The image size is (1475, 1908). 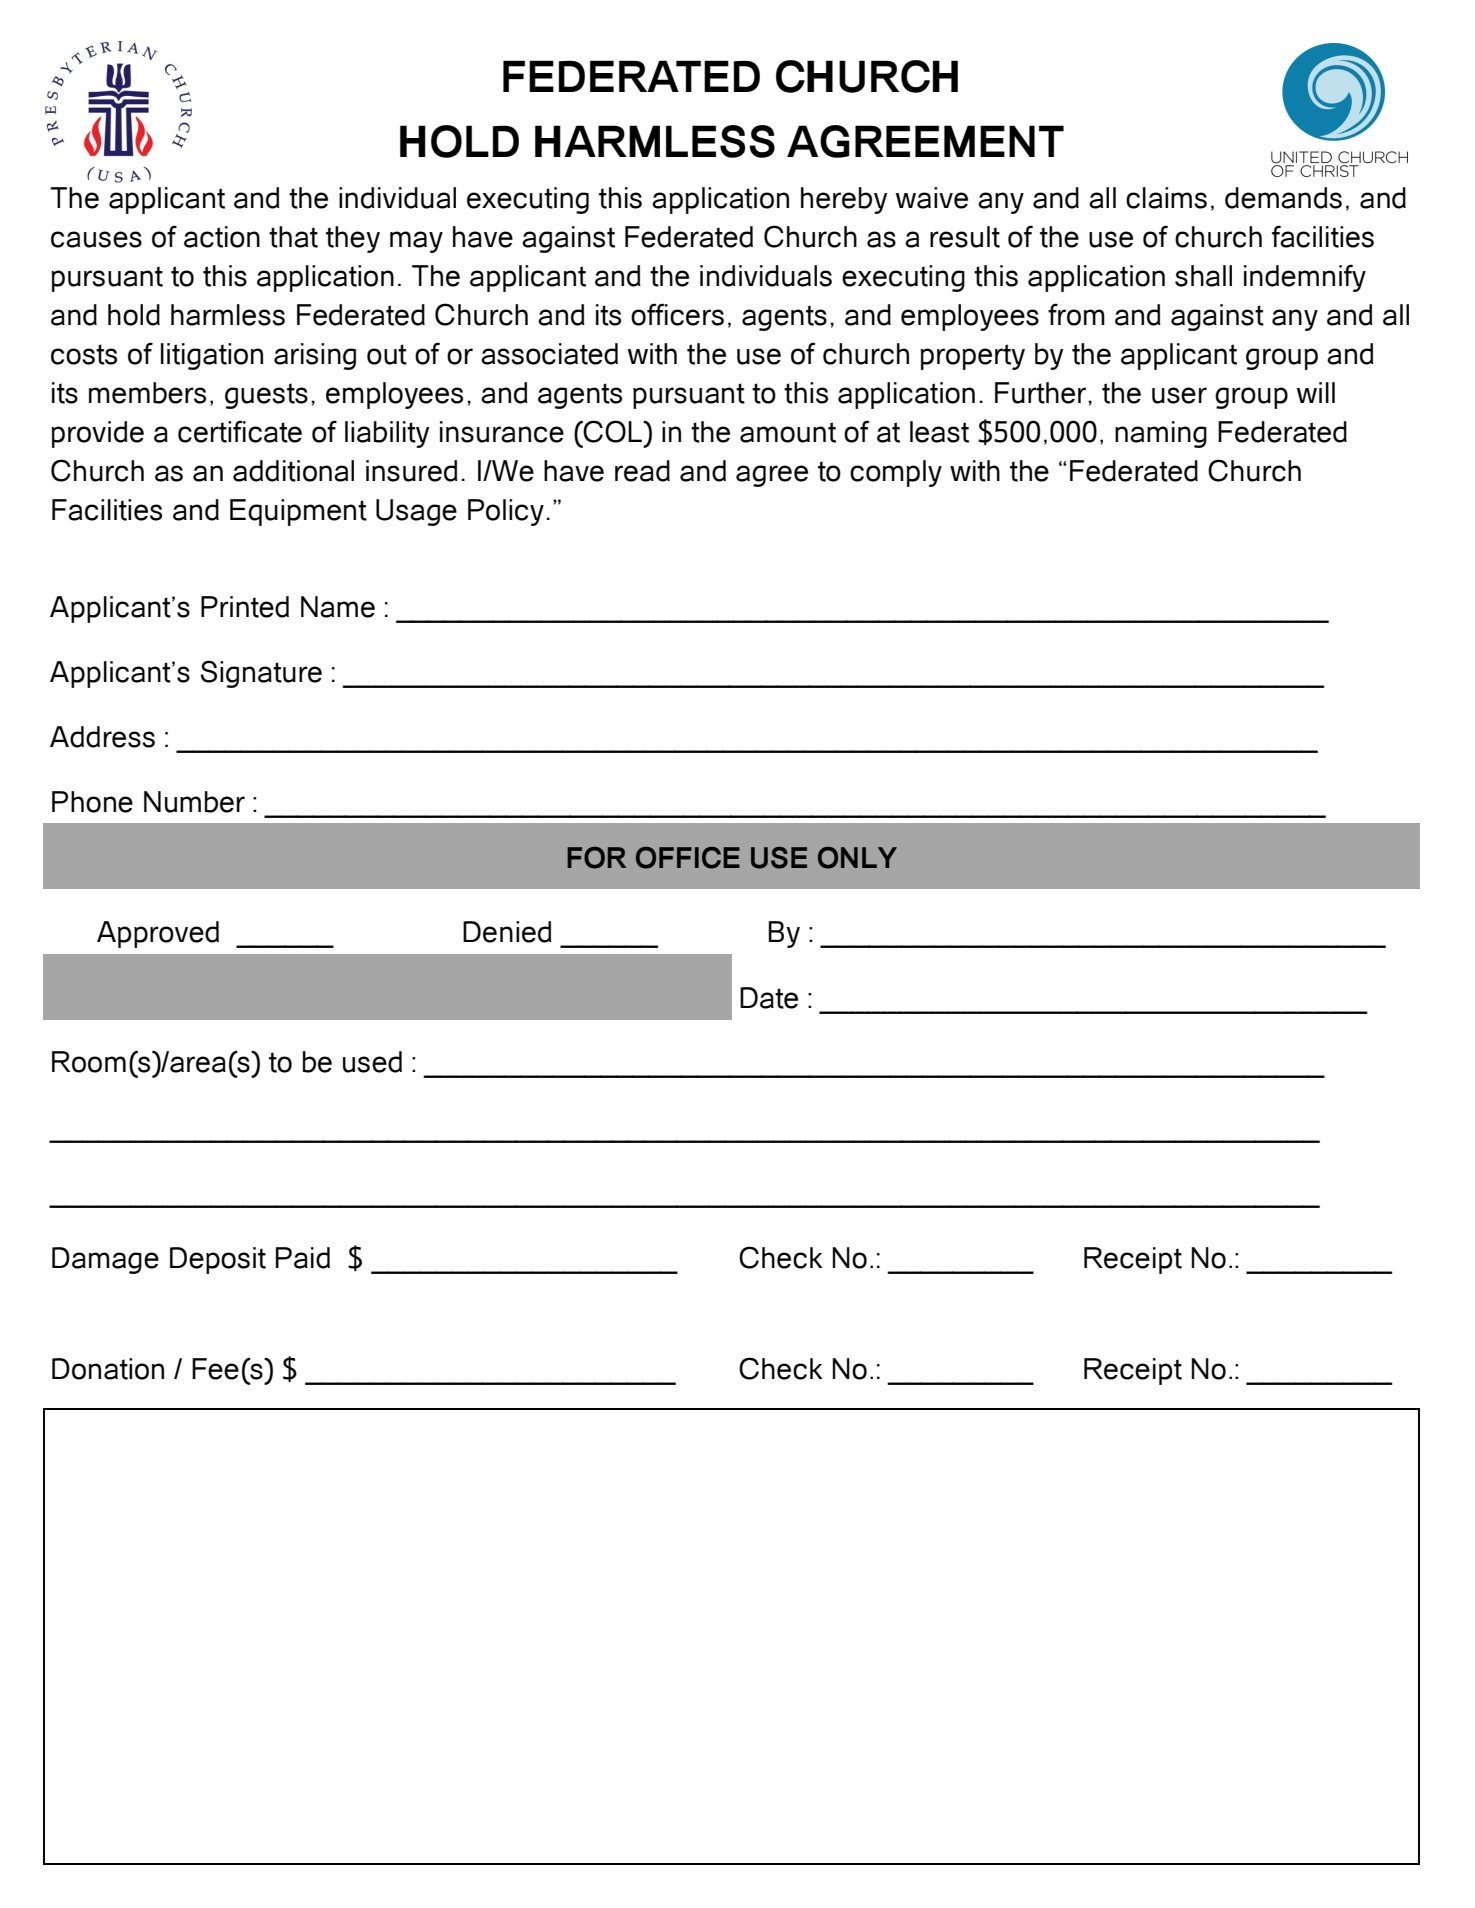 What do you see at coordinates (769, 998) in the screenshot?
I see `Date` at bounding box center [769, 998].
